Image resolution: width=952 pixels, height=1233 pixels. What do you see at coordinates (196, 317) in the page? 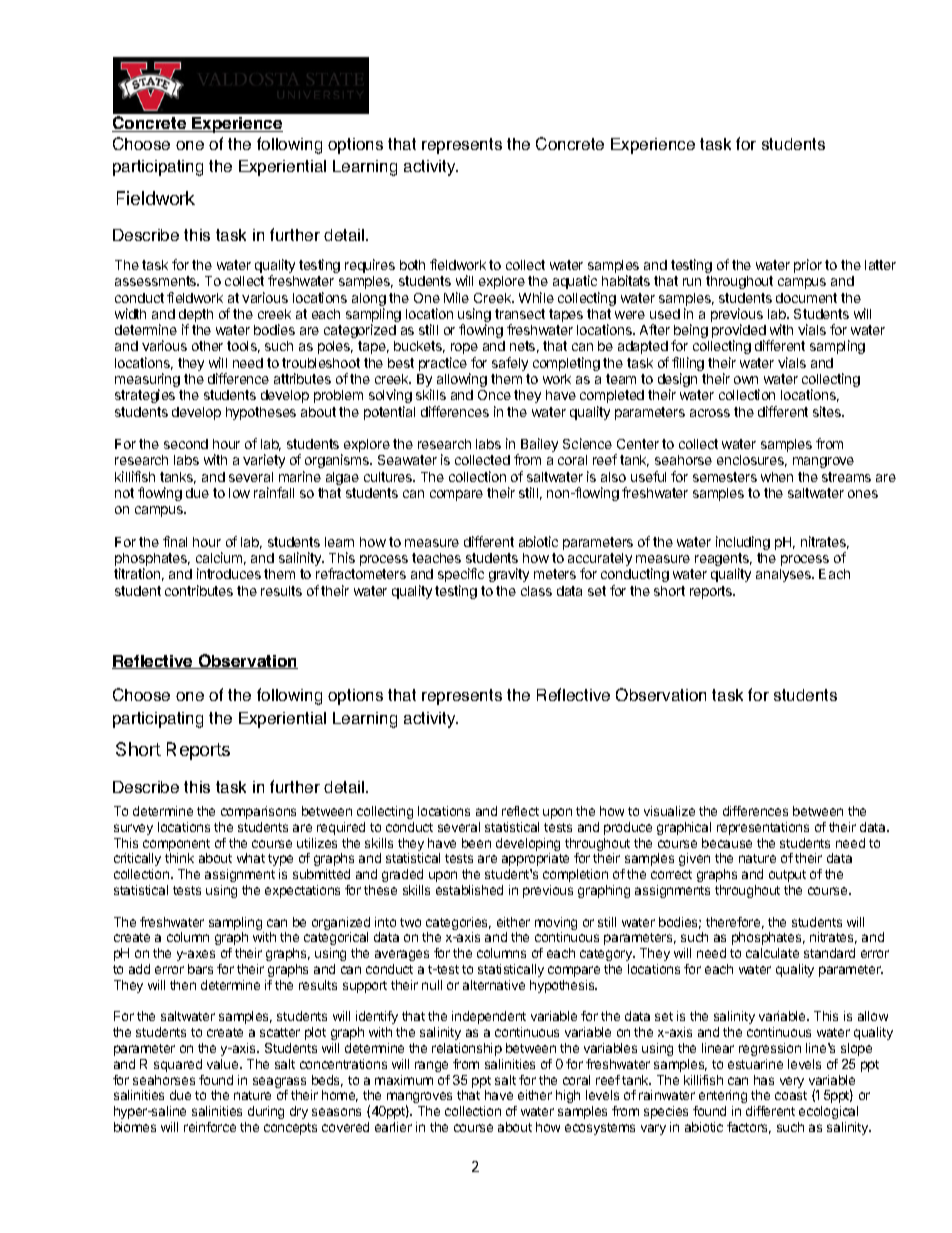
I see `depth` at bounding box center [196, 317].
